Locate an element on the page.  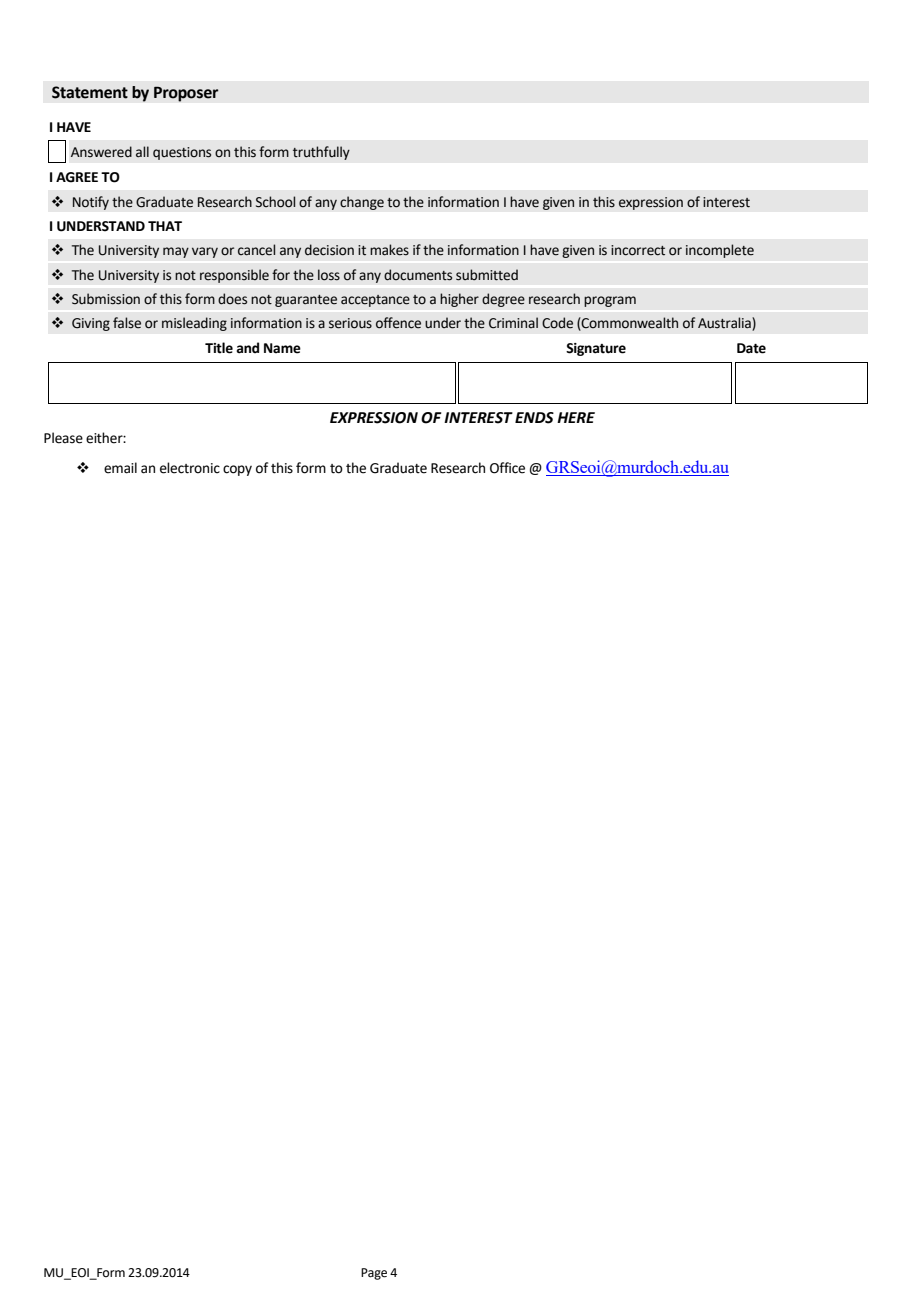
Page is located at coordinates (374, 1274).
